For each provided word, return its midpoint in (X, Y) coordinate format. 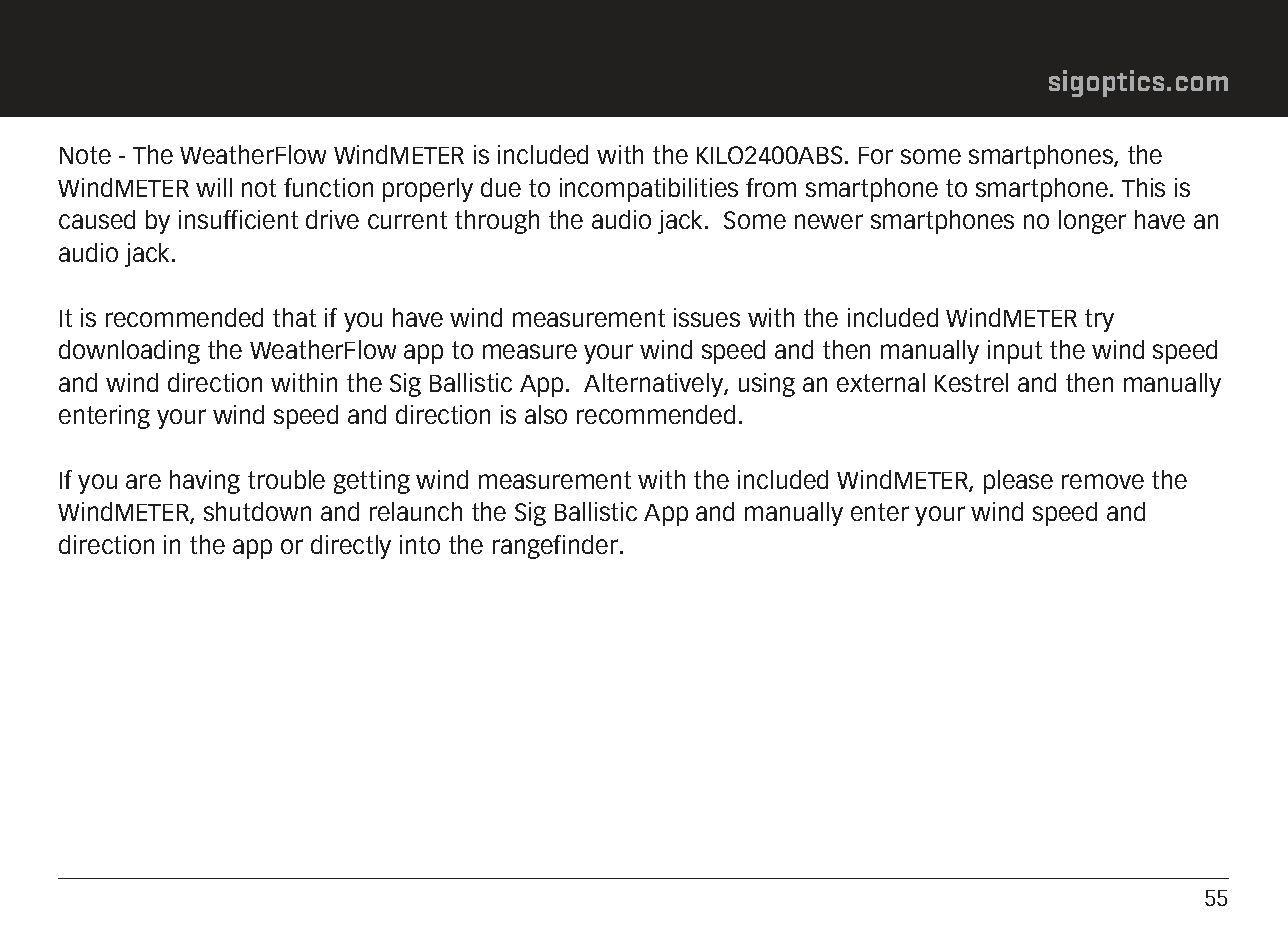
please (1018, 482)
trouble (286, 479)
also (546, 414)
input (1015, 352)
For (876, 155)
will (214, 187)
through (497, 222)
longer (1092, 222)
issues (707, 317)
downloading (129, 352)
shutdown (257, 511)
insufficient (238, 219)
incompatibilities (649, 190)
